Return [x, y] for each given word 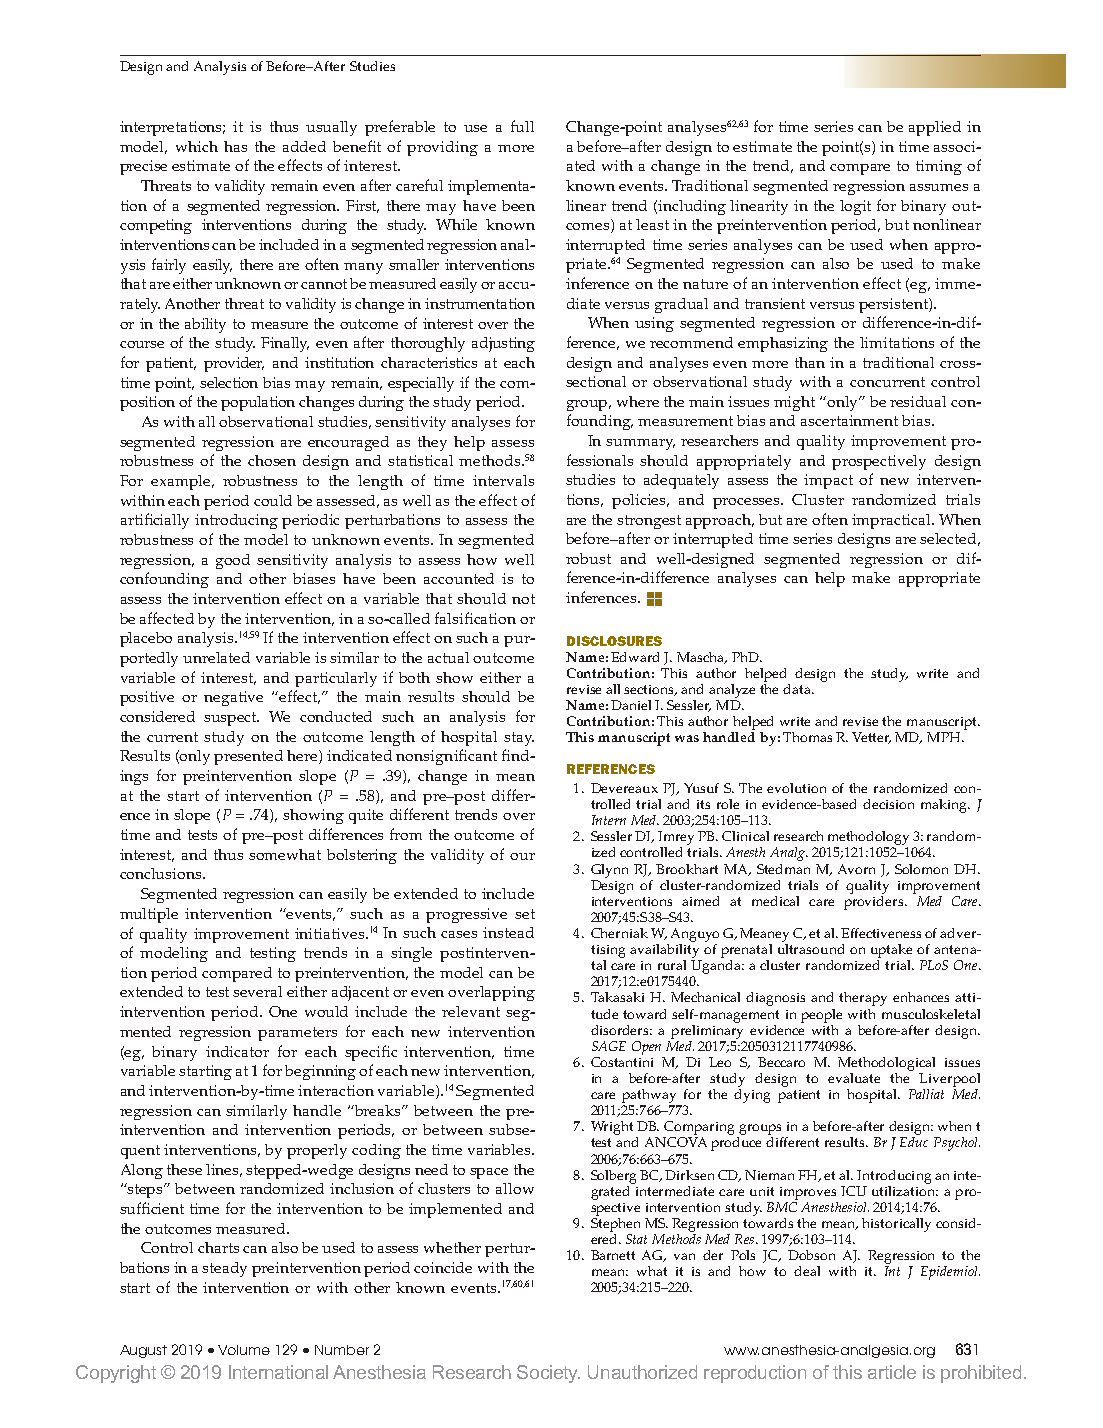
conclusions [162, 873]
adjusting [503, 344]
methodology [868, 839]
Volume [244, 1350]
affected [167, 618]
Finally [285, 344]
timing [939, 167]
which [197, 146]
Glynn [609, 871]
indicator [237, 1051]
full [522, 126]
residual [918, 401]
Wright [614, 1129]
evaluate [854, 1078]
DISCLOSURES [614, 641]
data [798, 689]
